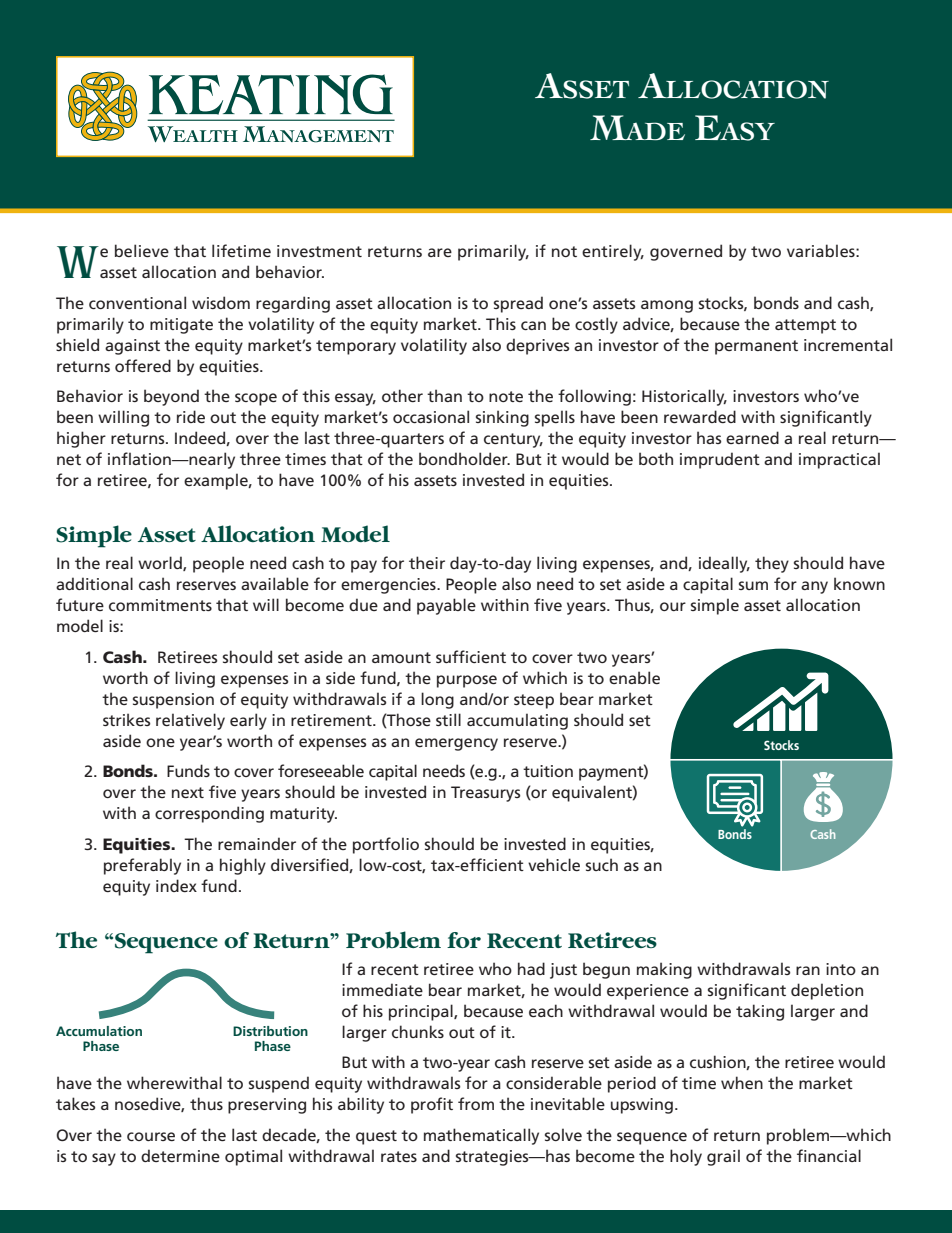 The image size is (952, 1233). What do you see at coordinates (634, 677) in the document?
I see `enable` at bounding box center [634, 677].
